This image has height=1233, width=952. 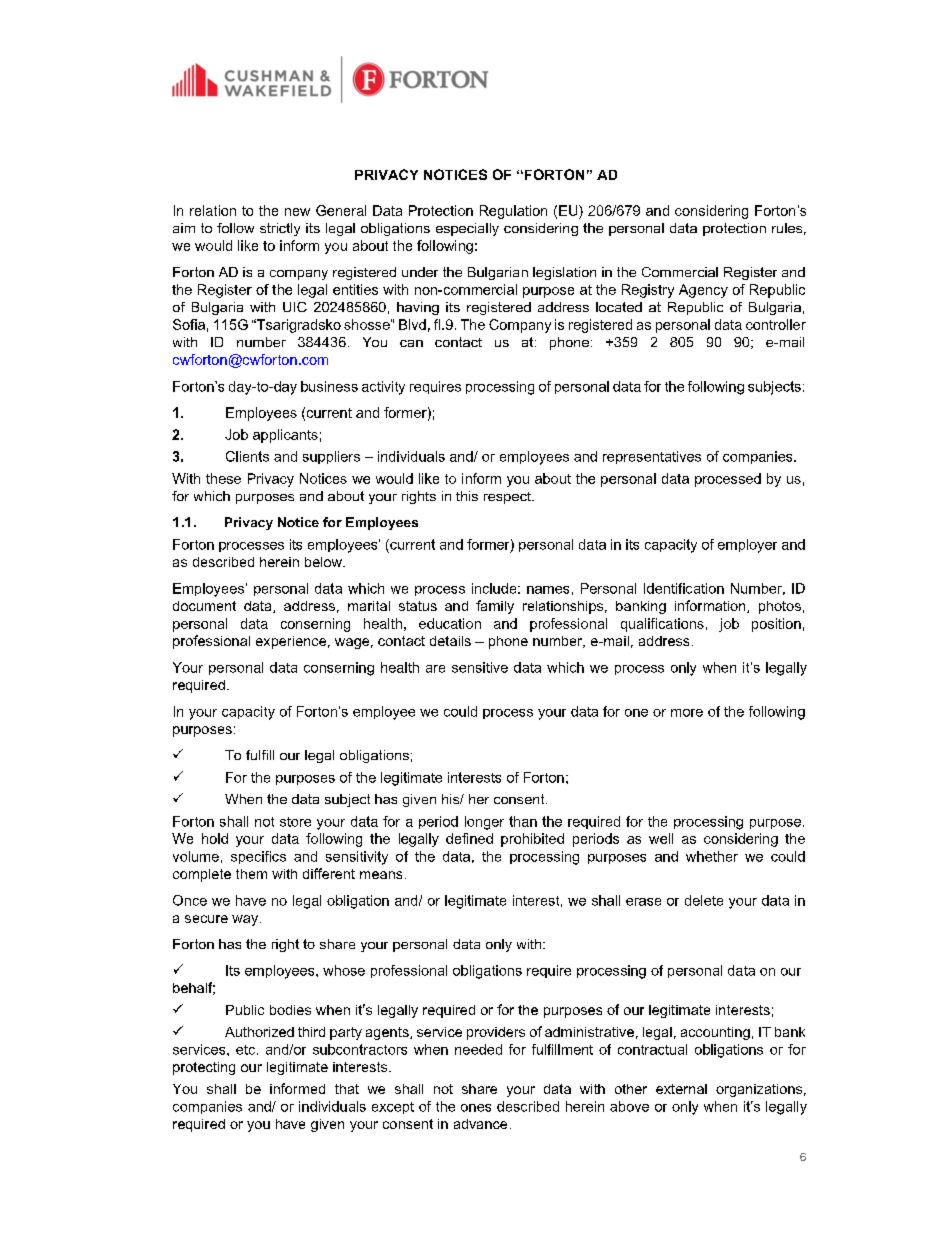 I want to click on document, so click(x=204, y=606).
